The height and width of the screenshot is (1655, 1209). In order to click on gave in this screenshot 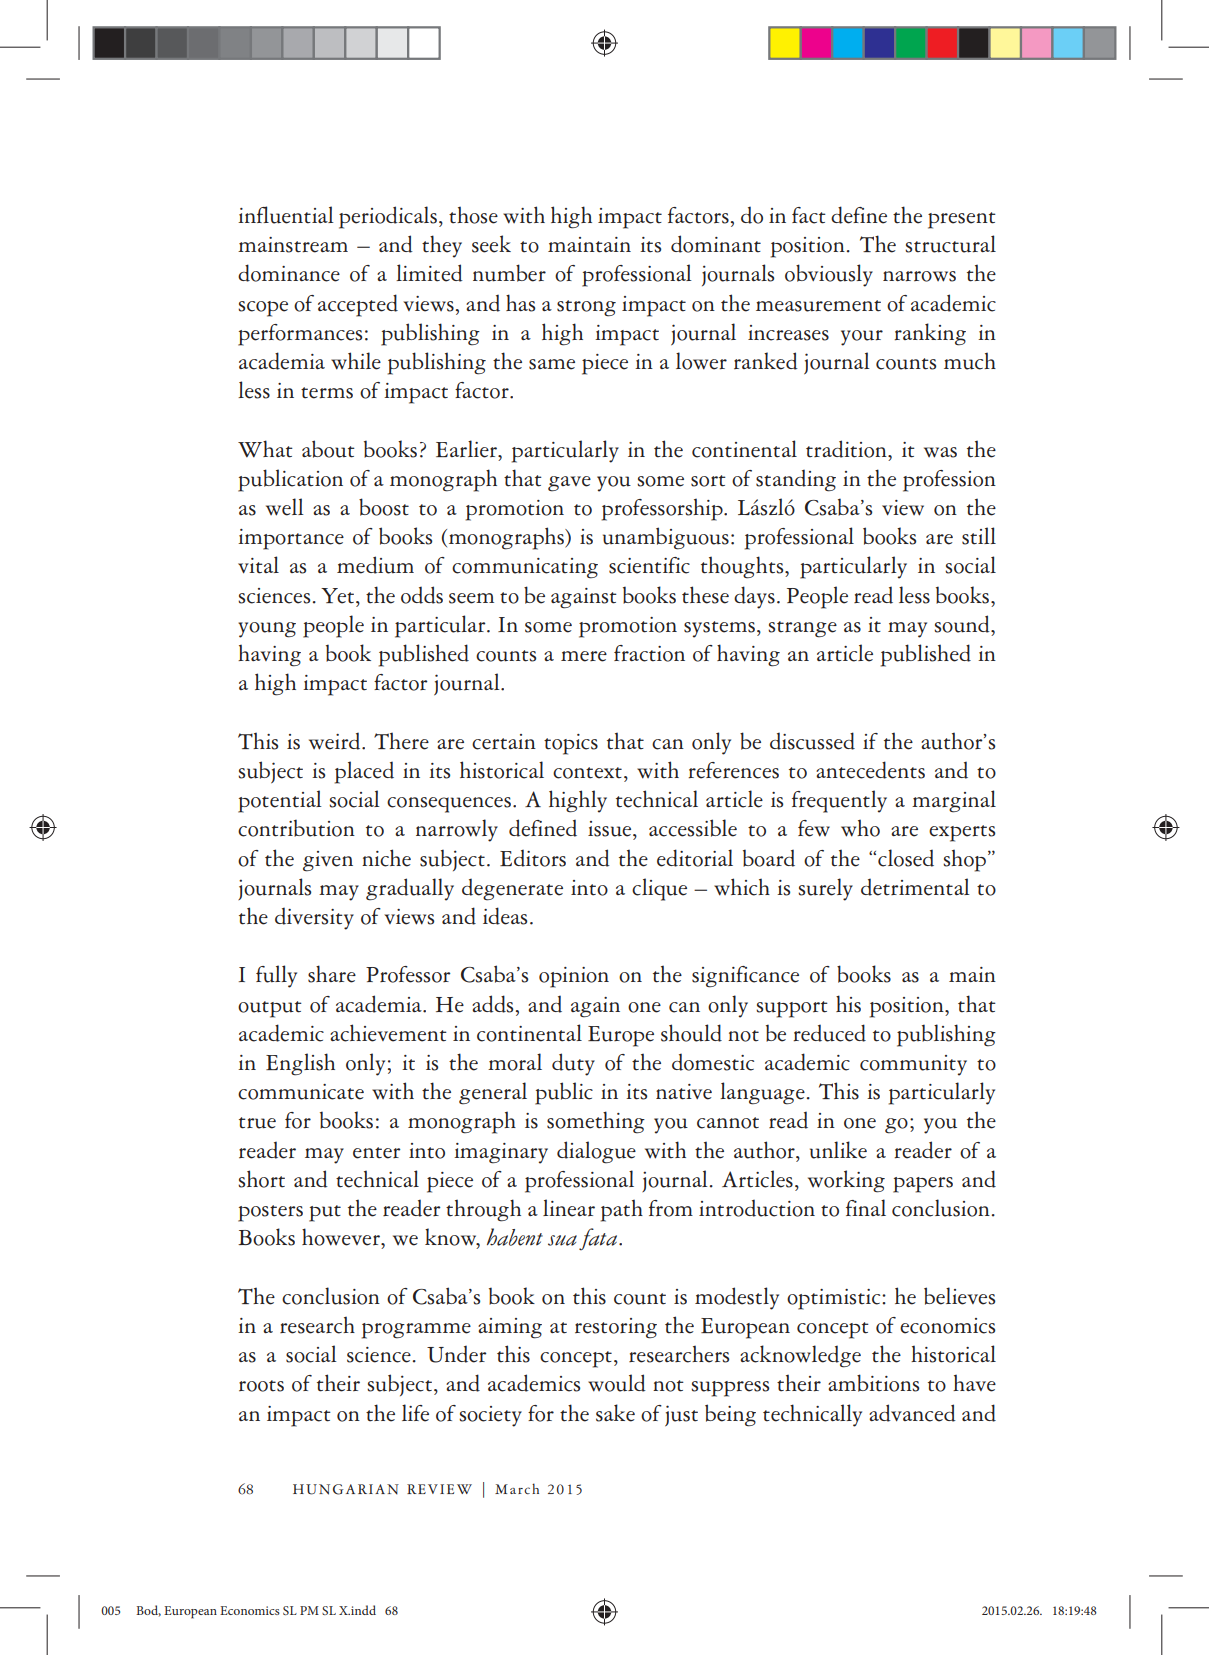, I will do `click(569, 484)`.
